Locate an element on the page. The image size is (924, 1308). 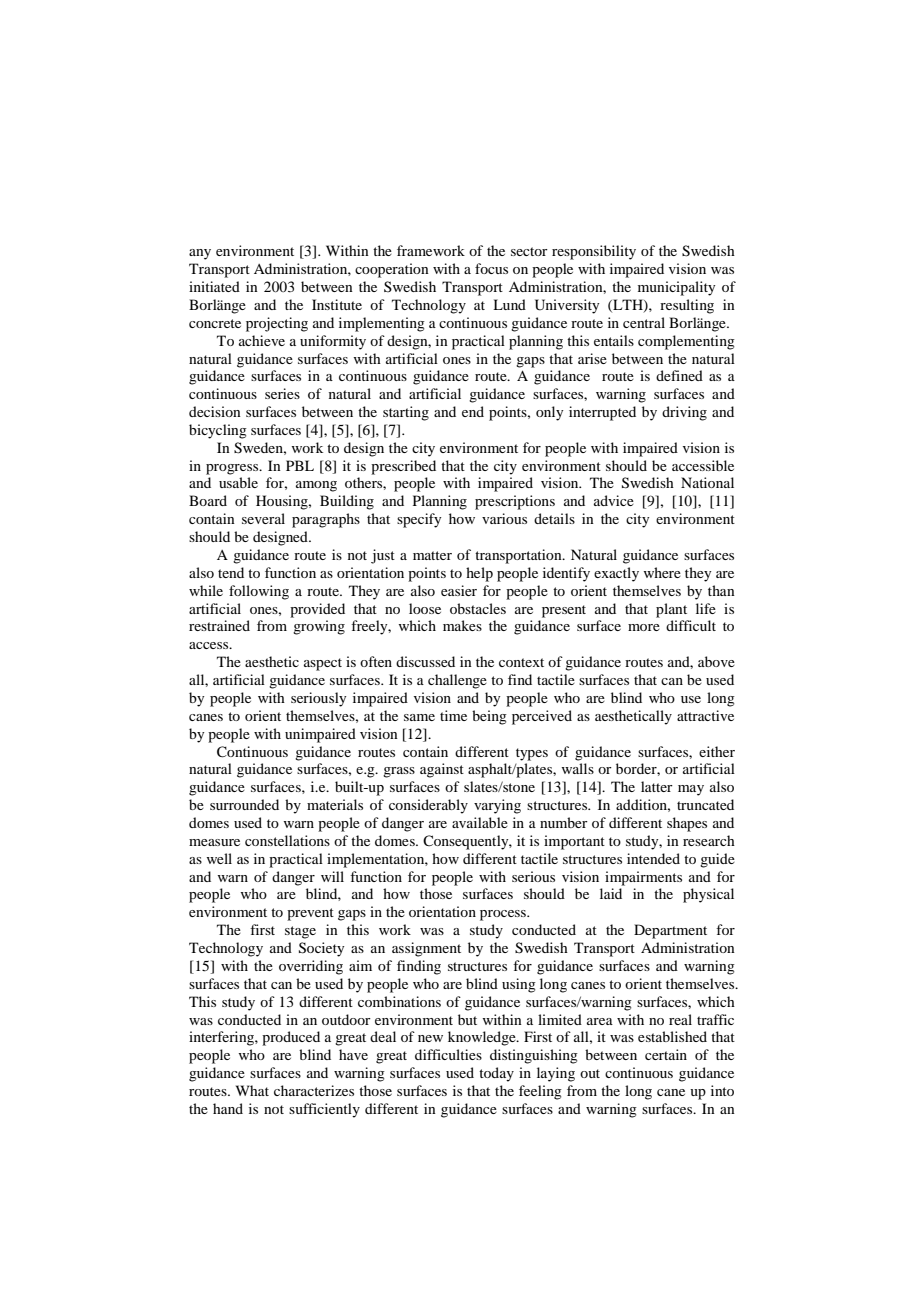
today is located at coordinates (496, 1074).
